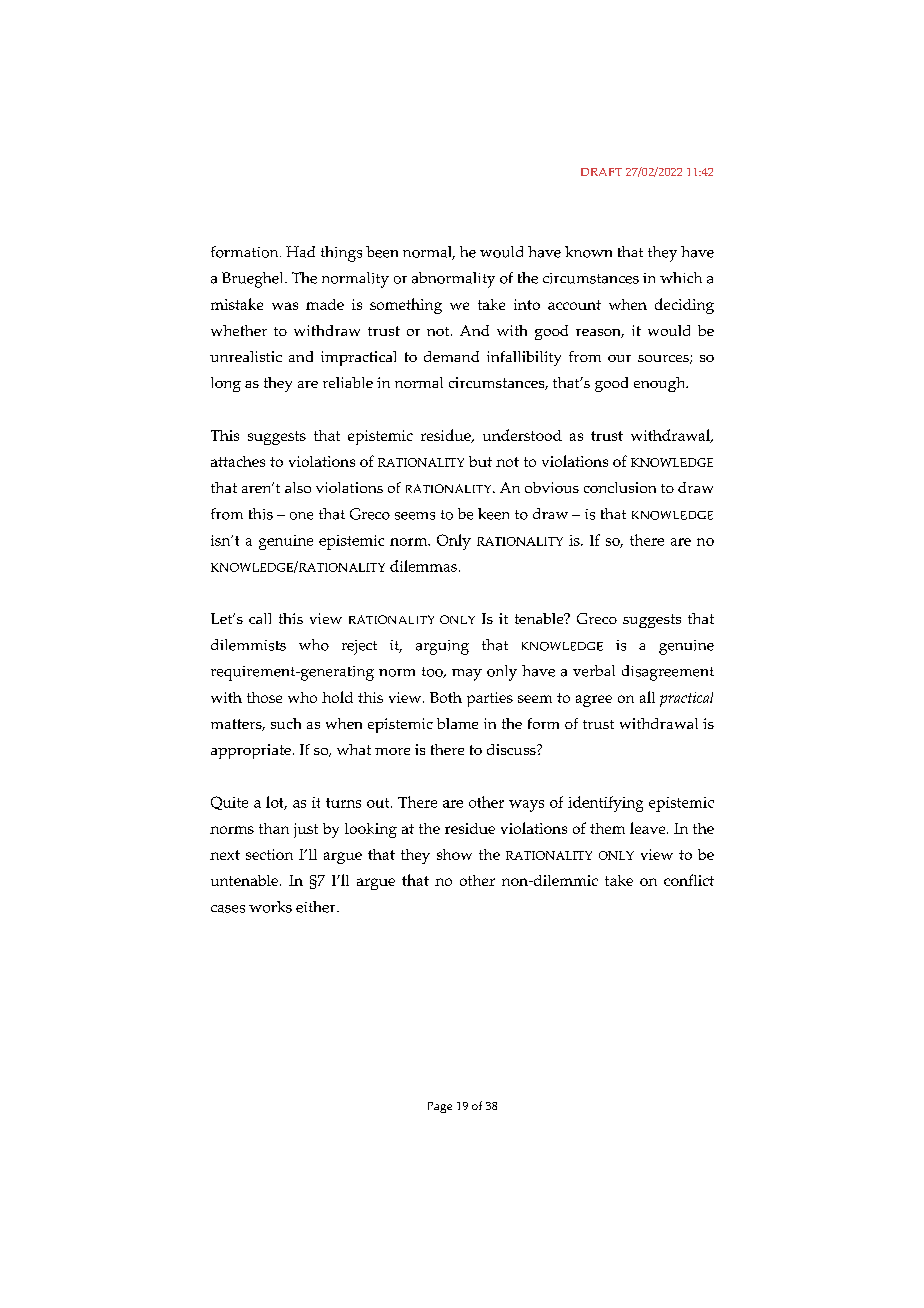  What do you see at coordinates (689, 880) in the screenshot?
I see `conflict` at bounding box center [689, 880].
